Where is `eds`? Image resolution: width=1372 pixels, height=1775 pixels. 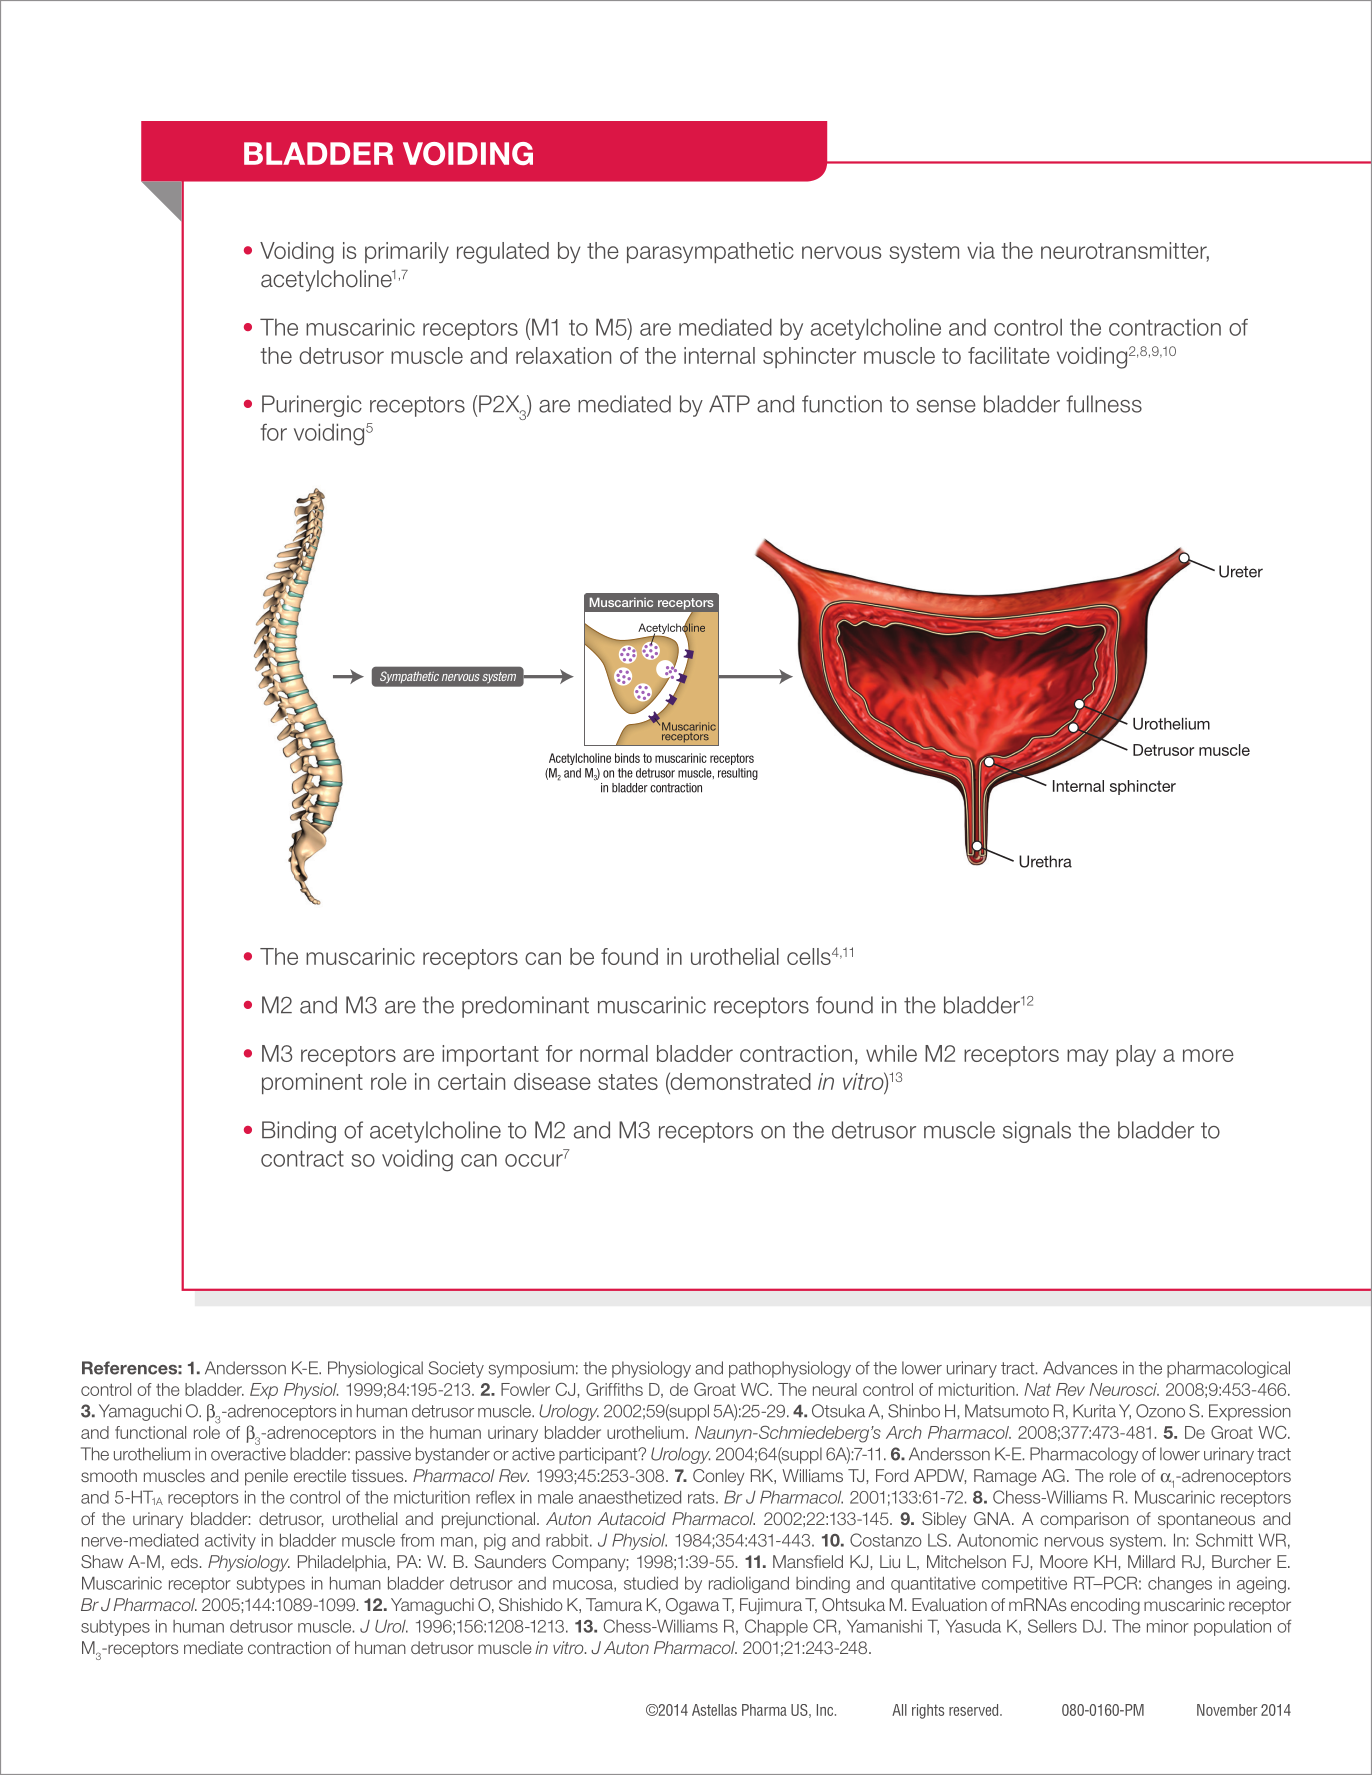
eds is located at coordinates (184, 1561).
